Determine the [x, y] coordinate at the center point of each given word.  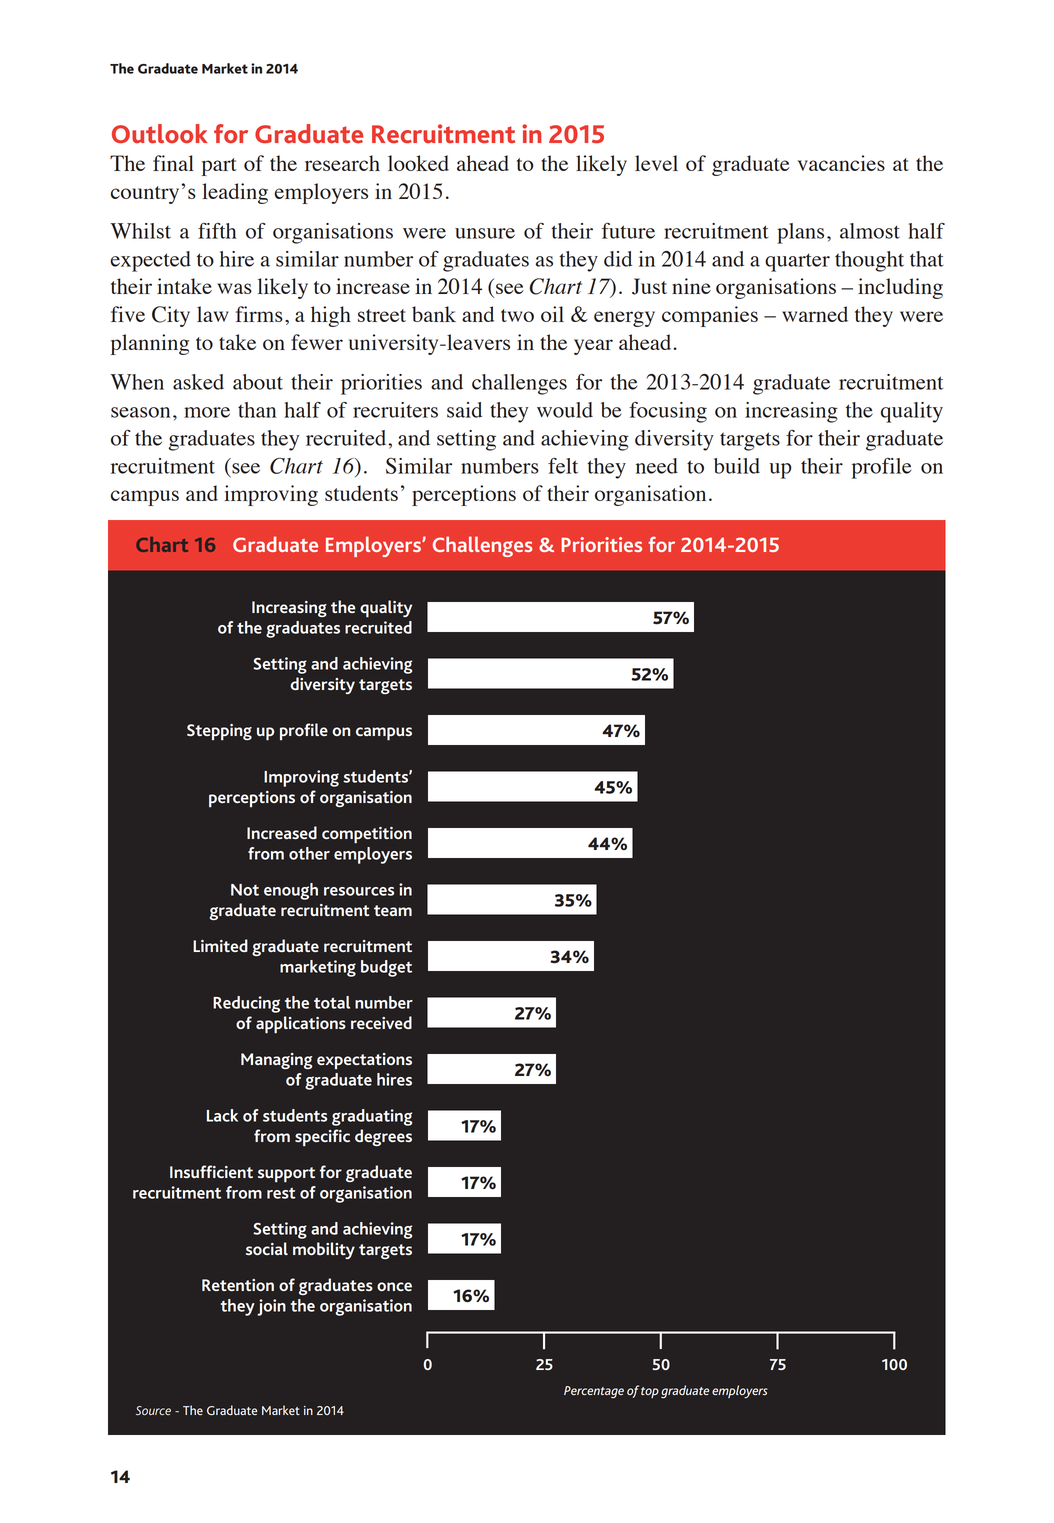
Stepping [219, 732]
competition [367, 835]
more [207, 412]
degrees [383, 1137]
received [381, 1022]
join [271, 1307]
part [219, 167]
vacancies [841, 163]
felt [563, 466]
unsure [485, 233]
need [657, 466]
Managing [276, 1061]
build [737, 466]
